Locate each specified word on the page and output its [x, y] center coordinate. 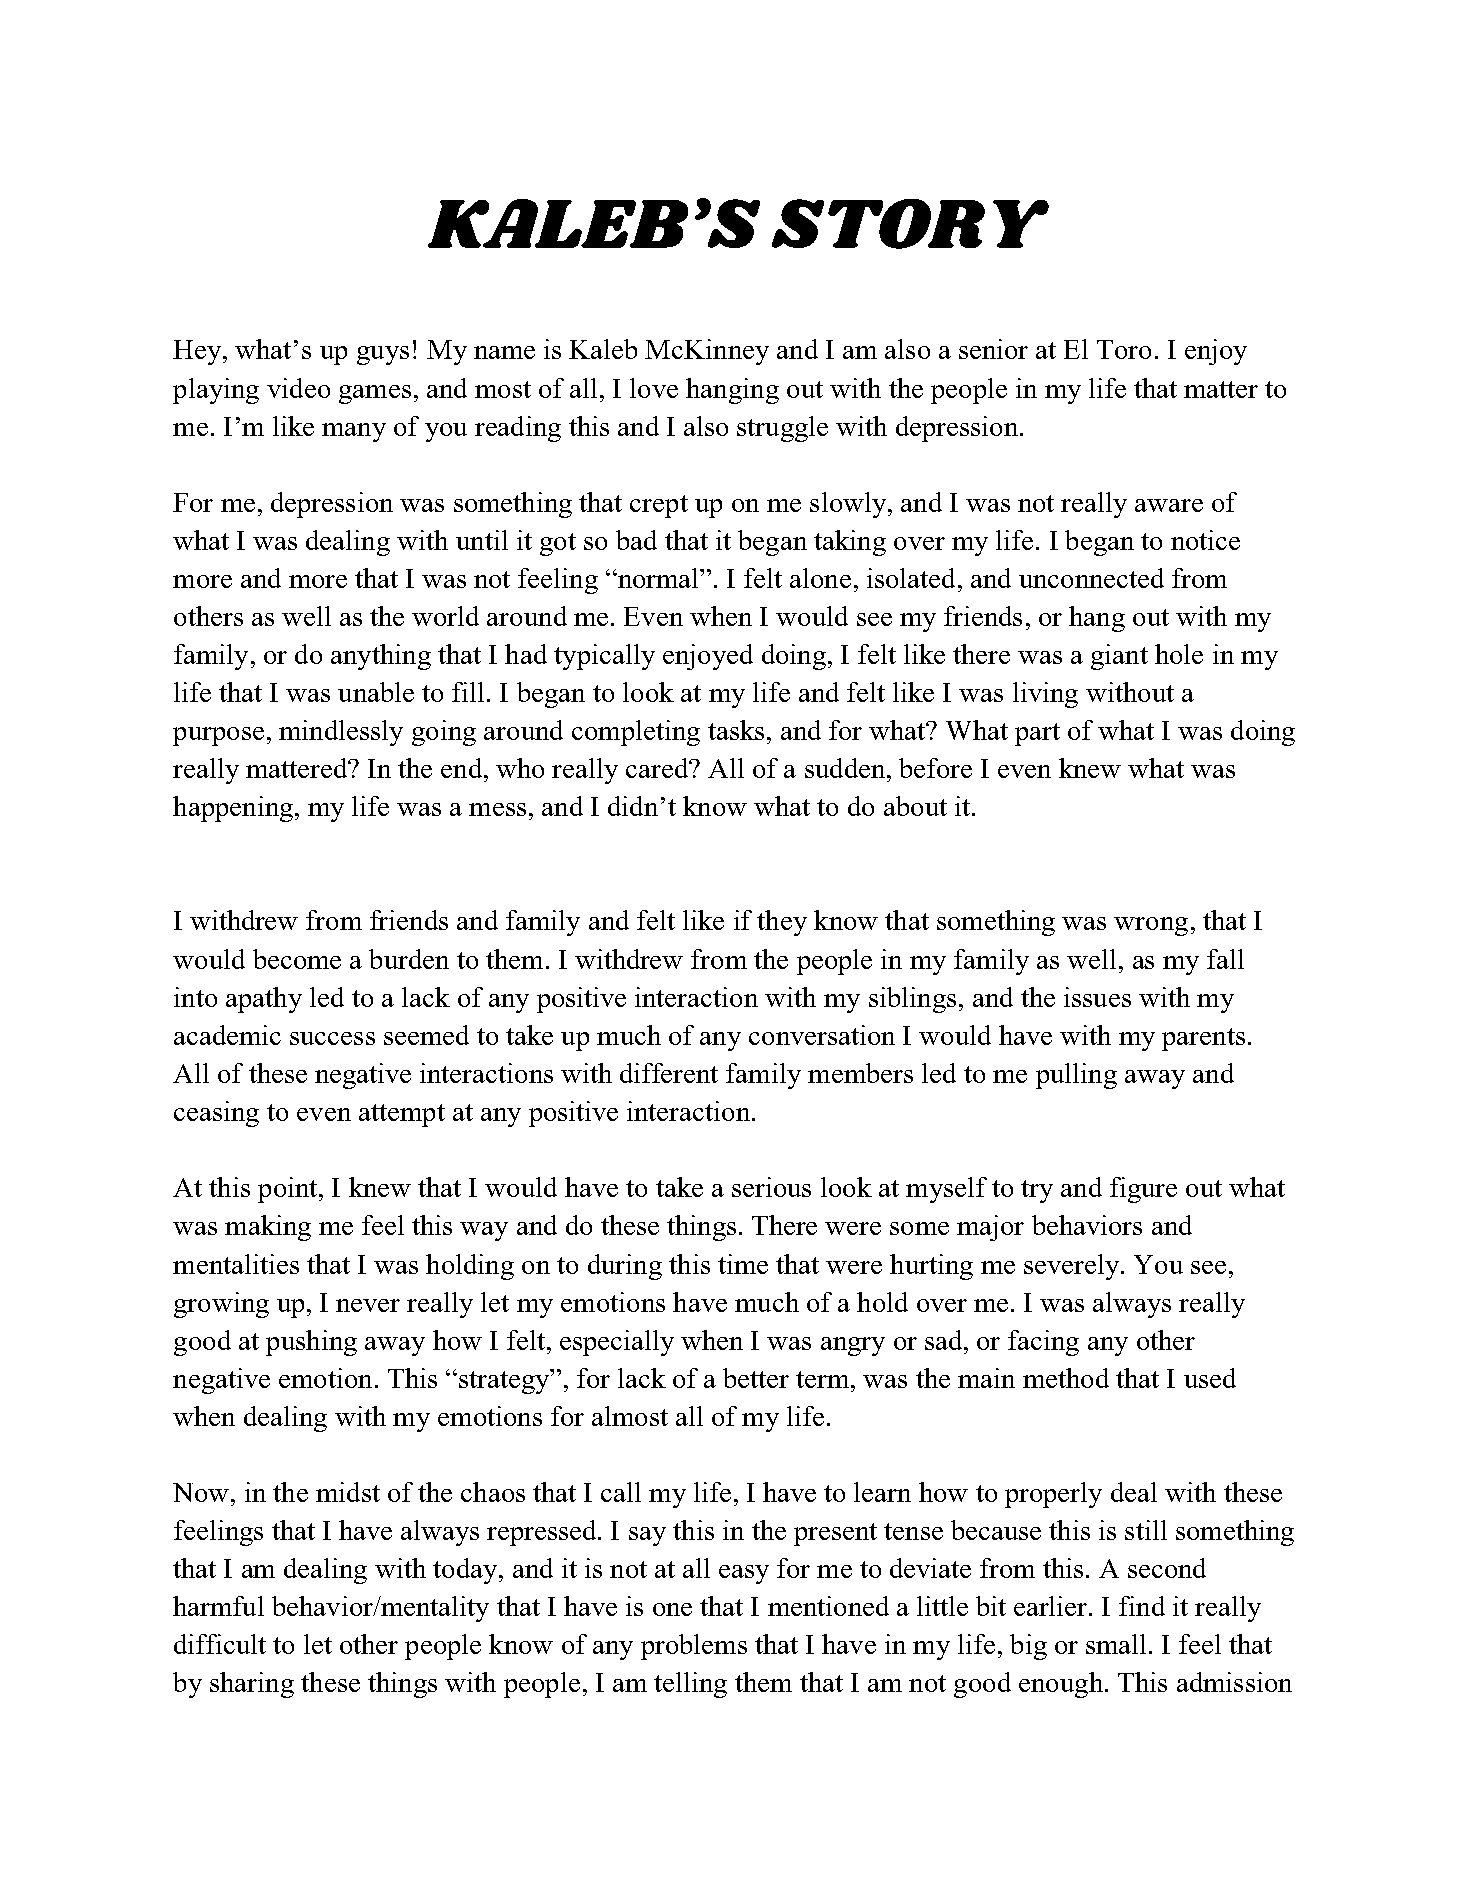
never [368, 1305]
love [654, 388]
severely [1071, 1267]
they [782, 923]
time [743, 1264]
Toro [1124, 349]
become [297, 959]
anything [381, 657]
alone [820, 578]
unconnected [1091, 578]
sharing [252, 1685]
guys [383, 355]
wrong [1151, 926]
